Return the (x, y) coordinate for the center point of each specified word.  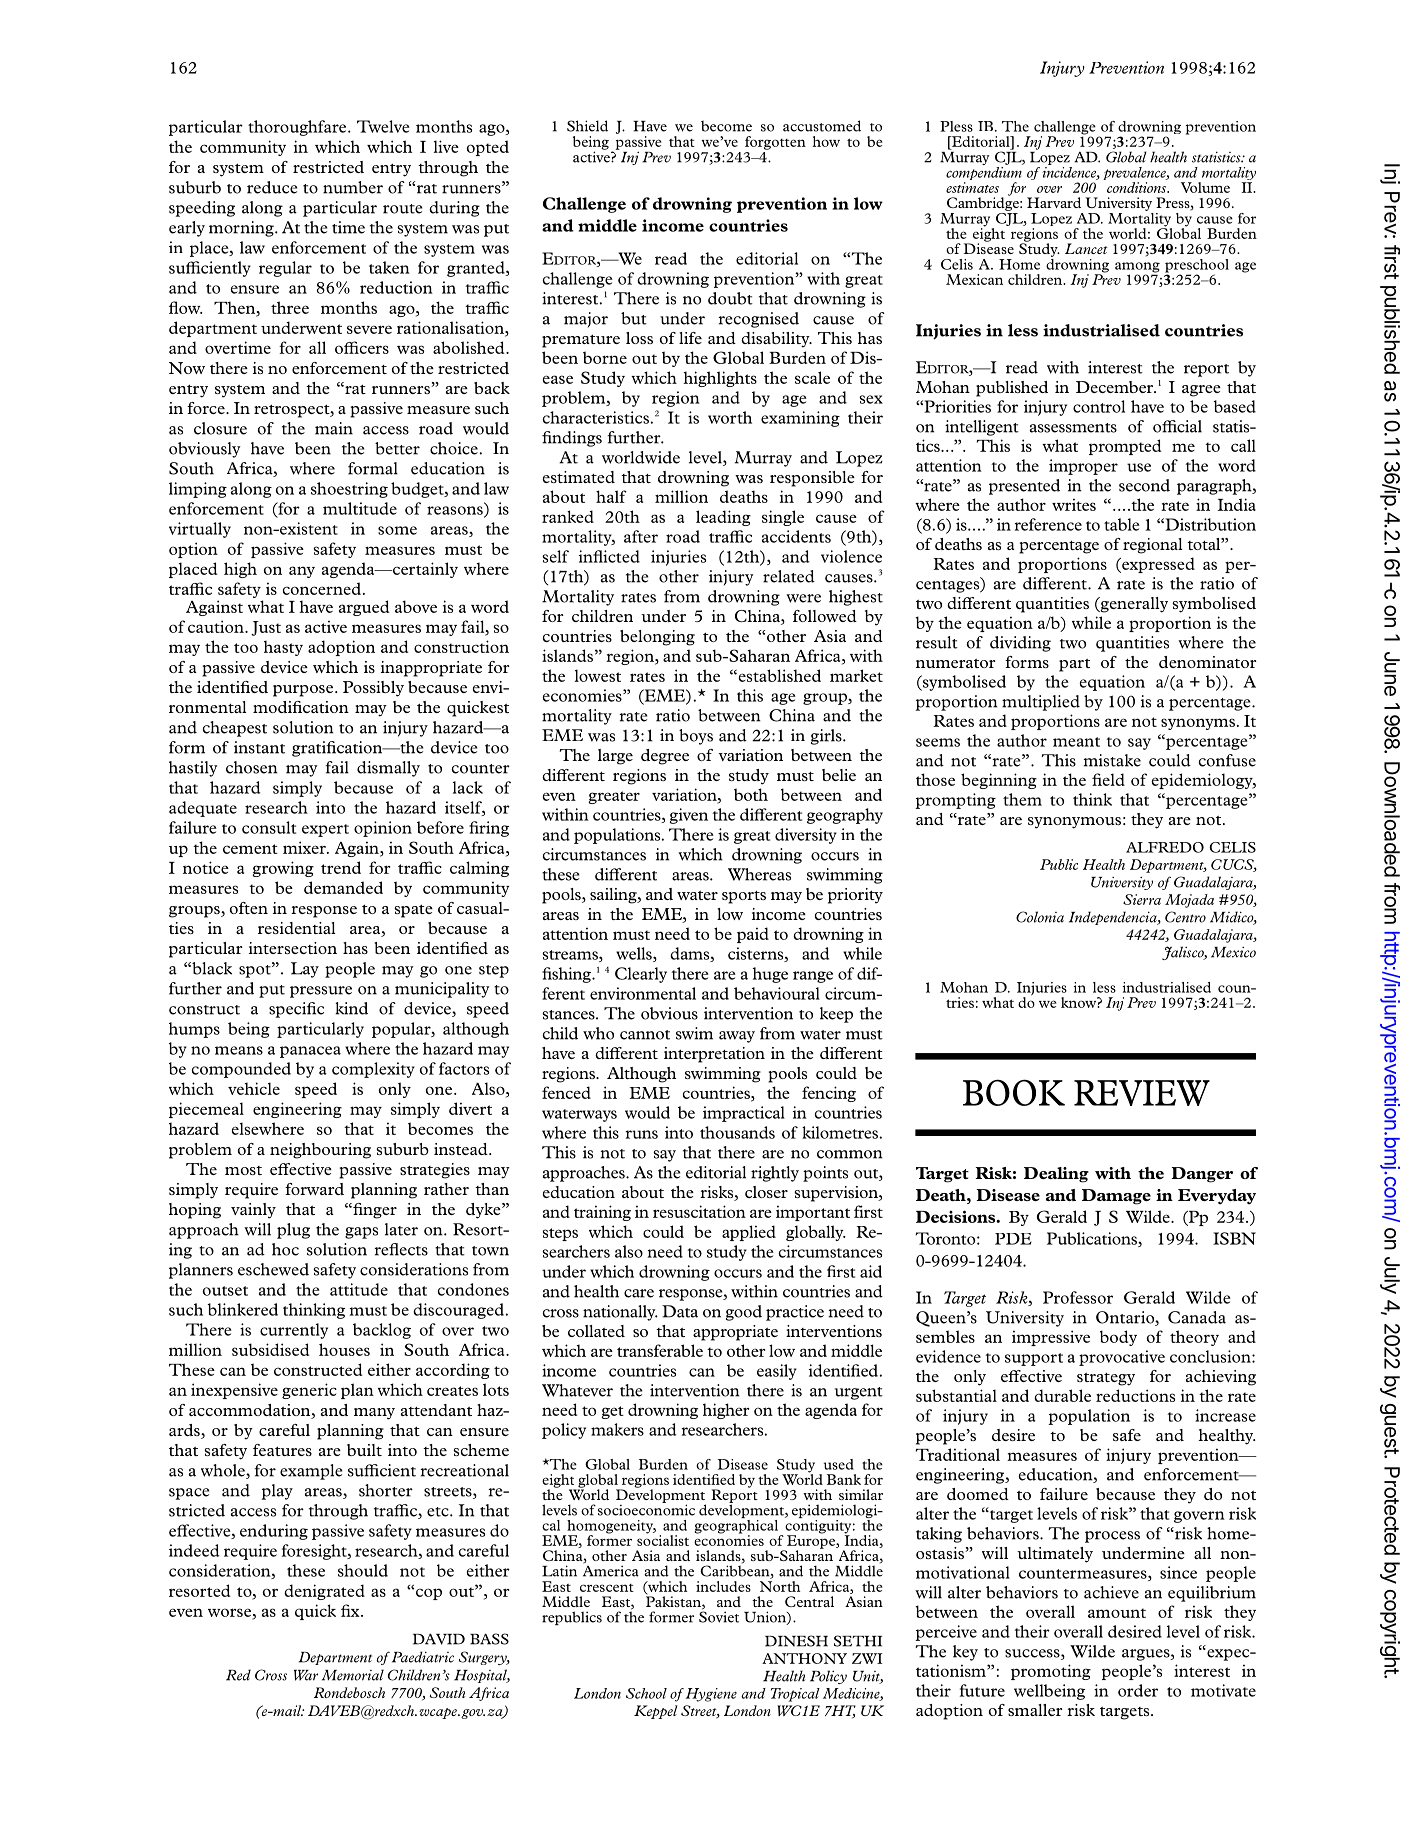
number (353, 187)
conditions (1137, 187)
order (1138, 1690)
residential (296, 928)
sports (744, 897)
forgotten (775, 143)
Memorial (353, 1675)
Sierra (1142, 899)
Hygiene (711, 1695)
